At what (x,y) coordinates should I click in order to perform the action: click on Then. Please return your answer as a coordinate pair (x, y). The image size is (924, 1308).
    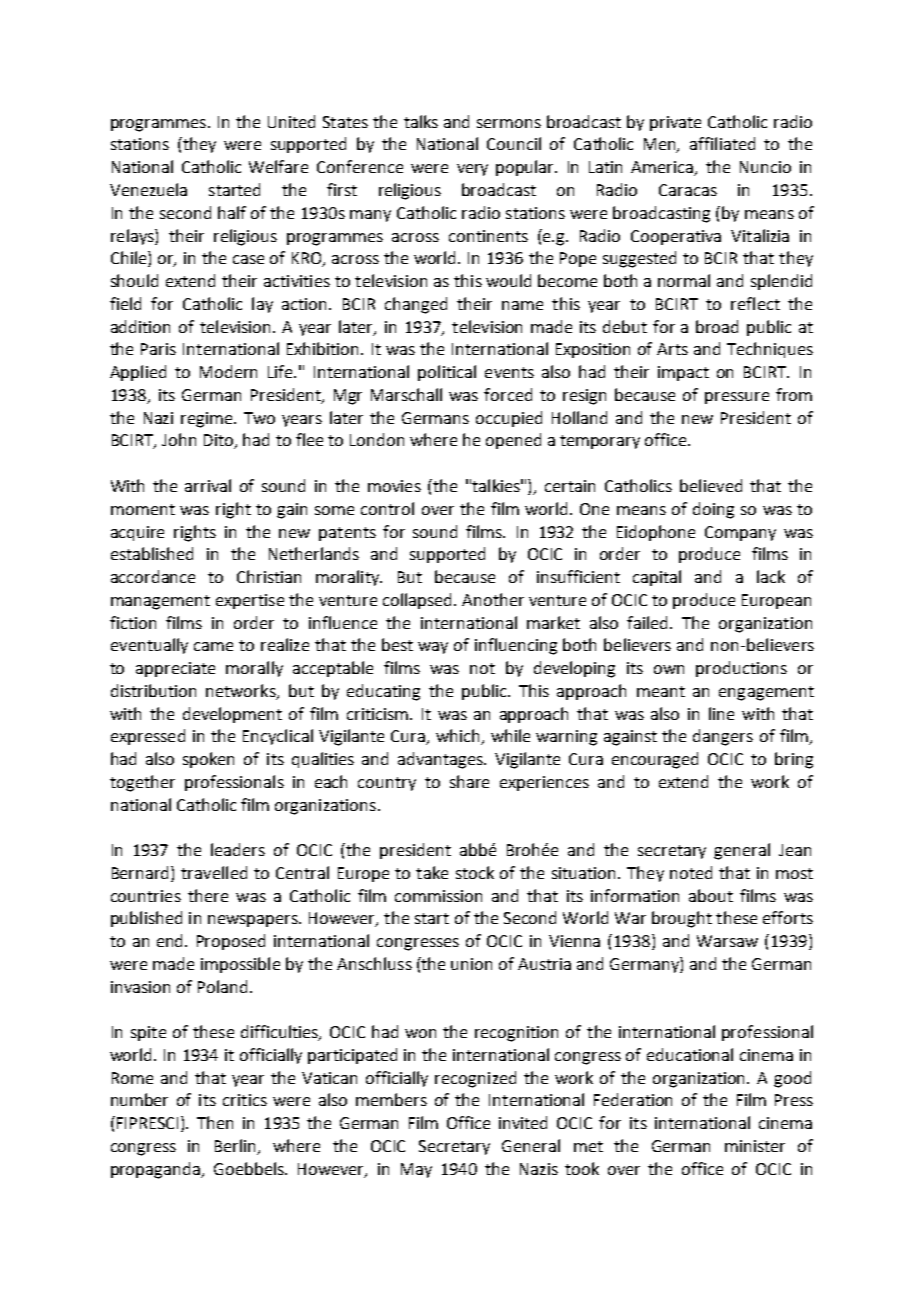
    Looking at the image, I should click on (215, 1122).
